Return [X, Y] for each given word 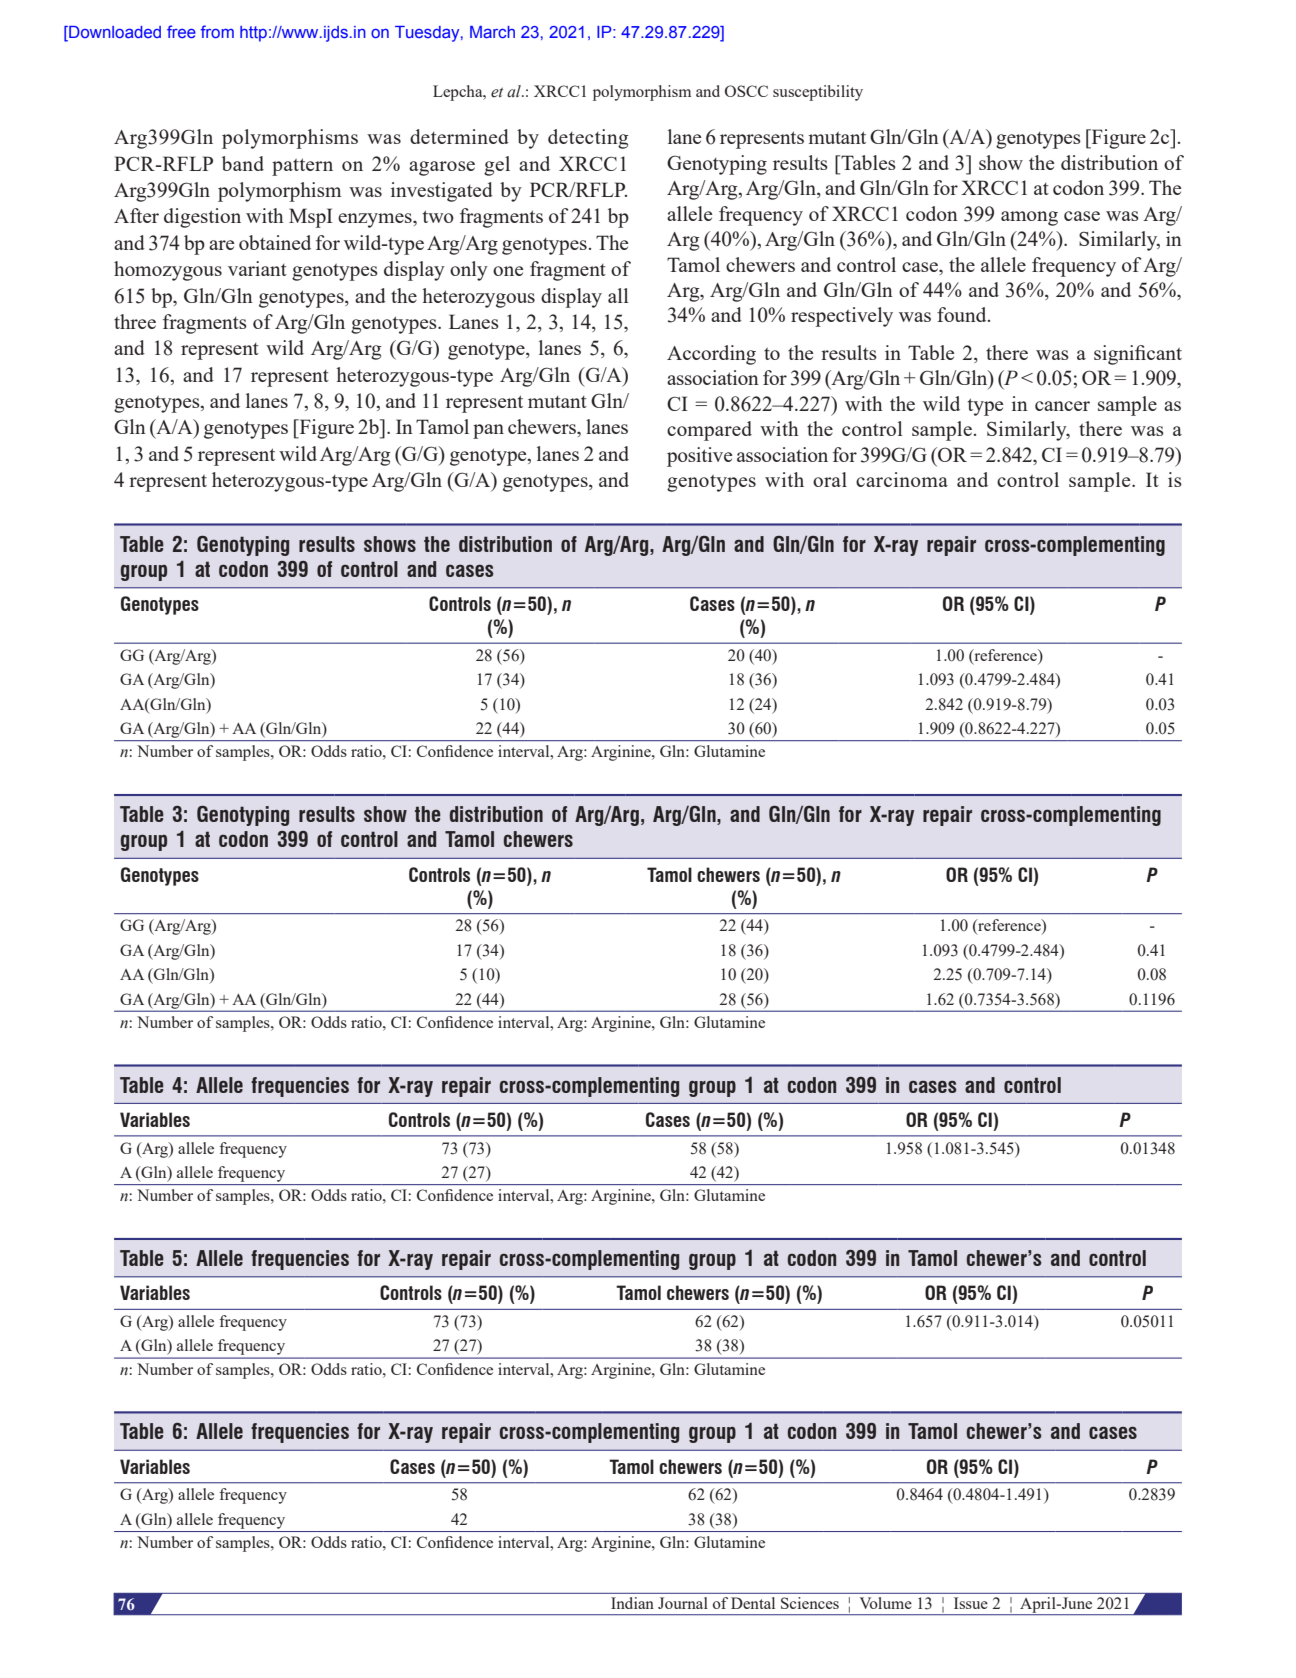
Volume [885, 1603]
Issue [971, 1603]
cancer [1062, 406]
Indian [632, 1603]
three [135, 321]
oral [830, 479]
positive [699, 457]
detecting [588, 139]
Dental [753, 1603]
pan [488, 431]
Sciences [810, 1603]
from [217, 31]
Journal [683, 1603]
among [1029, 218]
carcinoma [902, 479]
